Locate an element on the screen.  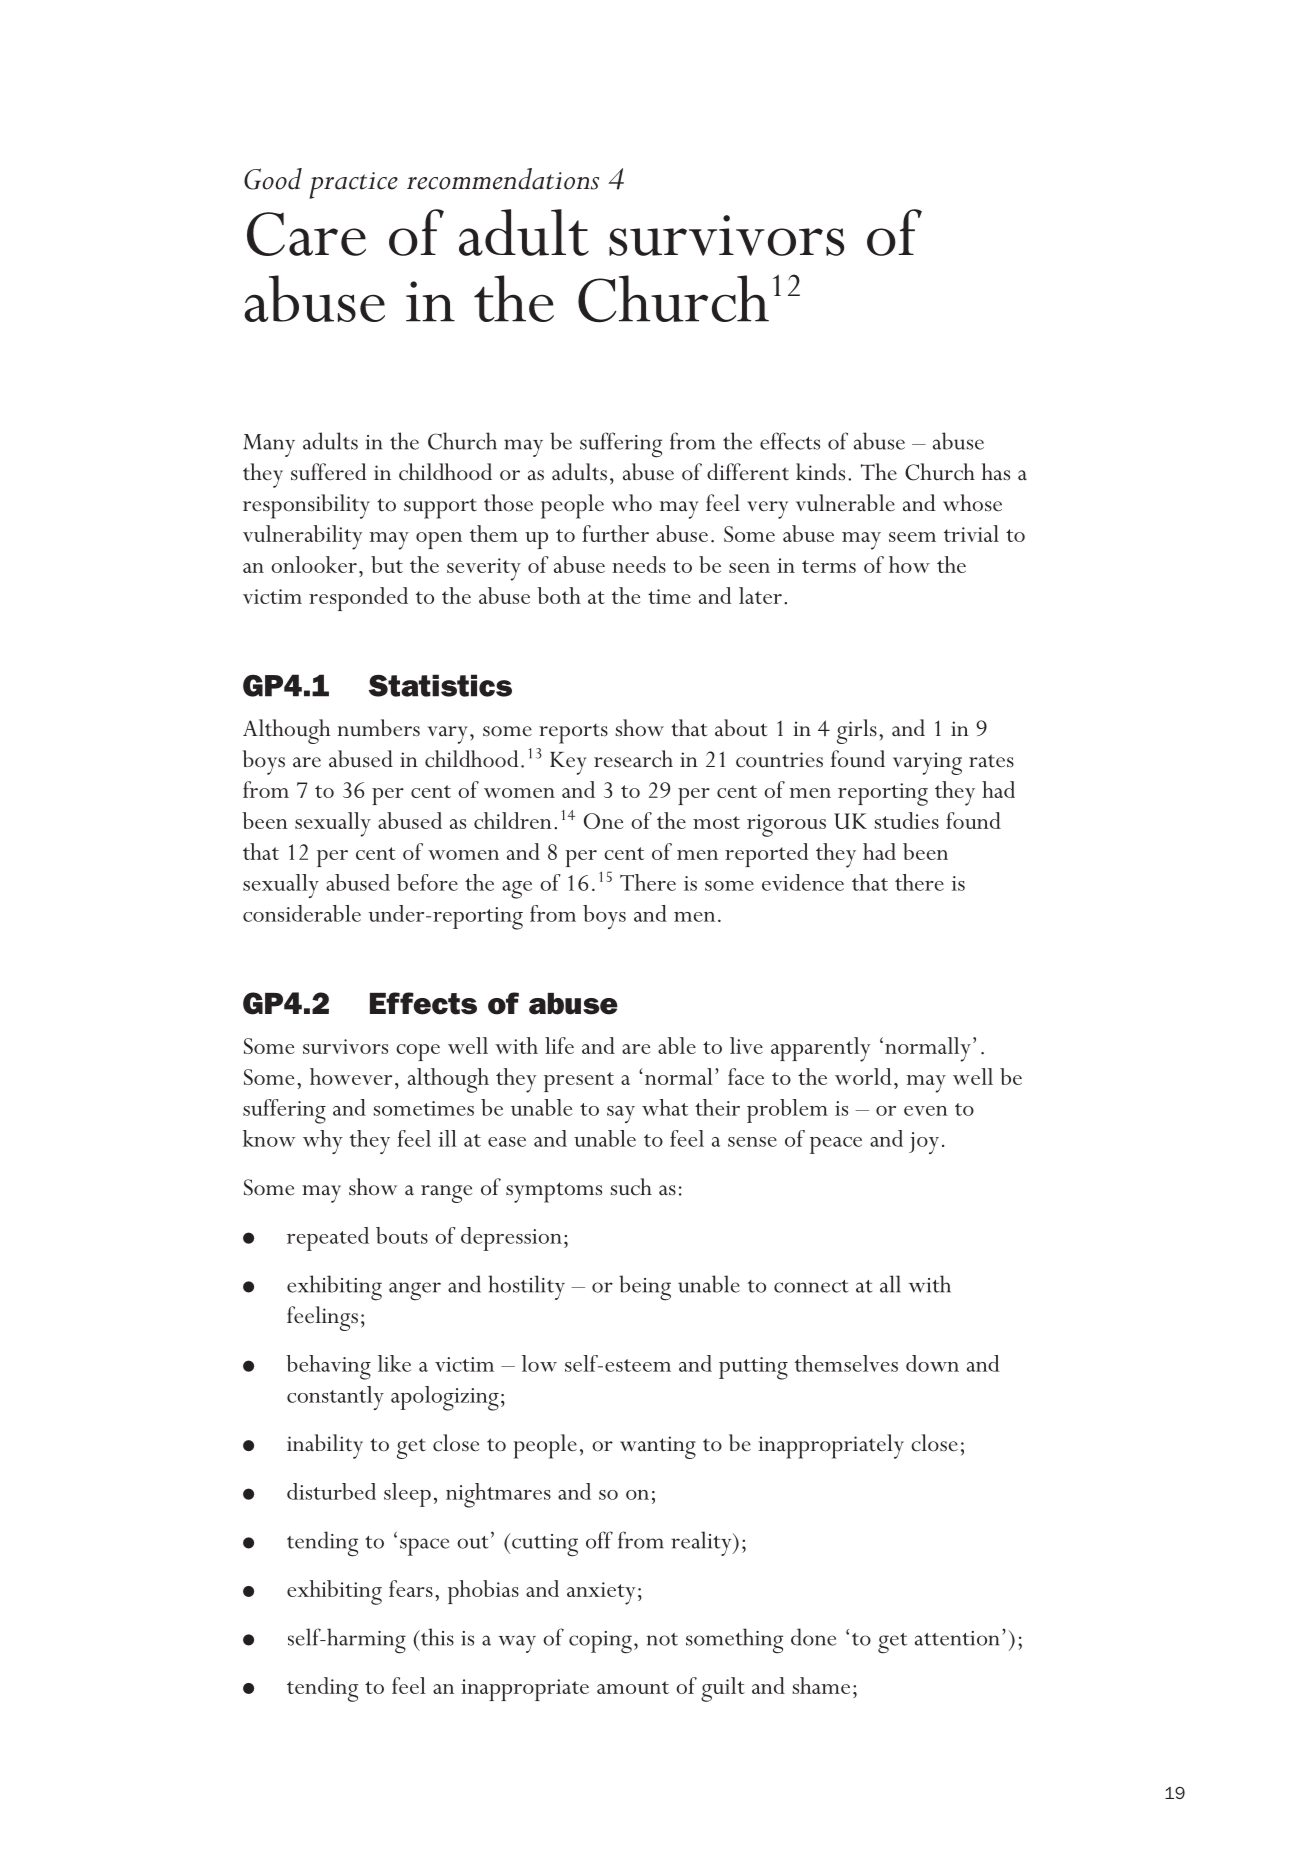
studies is located at coordinates (907, 820).
